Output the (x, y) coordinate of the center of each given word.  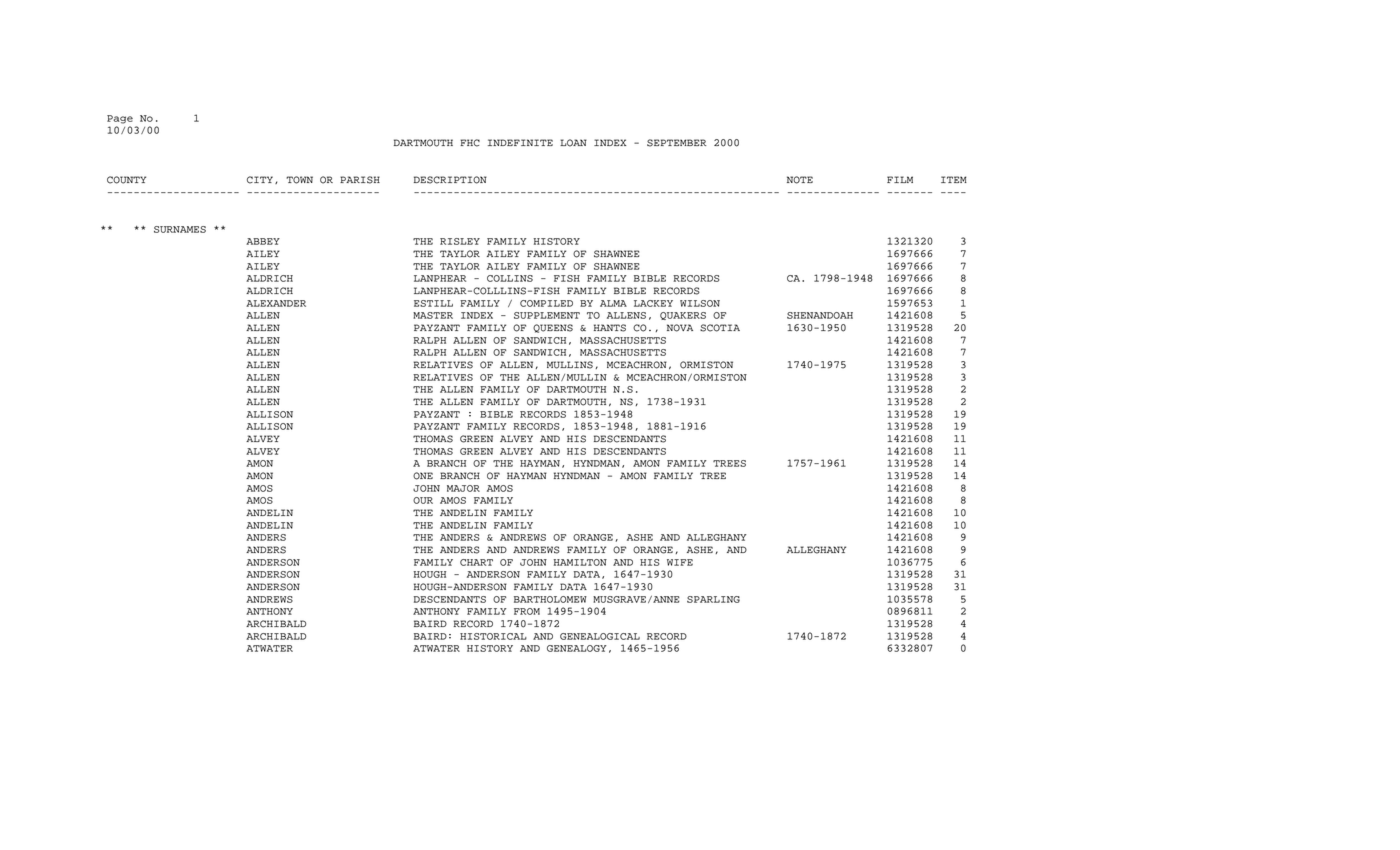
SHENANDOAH (820, 315)
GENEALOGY (577, 648)
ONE (423, 476)
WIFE (680, 562)
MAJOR (463, 488)
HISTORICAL (493, 636)
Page (120, 119)
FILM (900, 179)
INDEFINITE (520, 142)
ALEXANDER (276, 303)
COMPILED (546, 303)
